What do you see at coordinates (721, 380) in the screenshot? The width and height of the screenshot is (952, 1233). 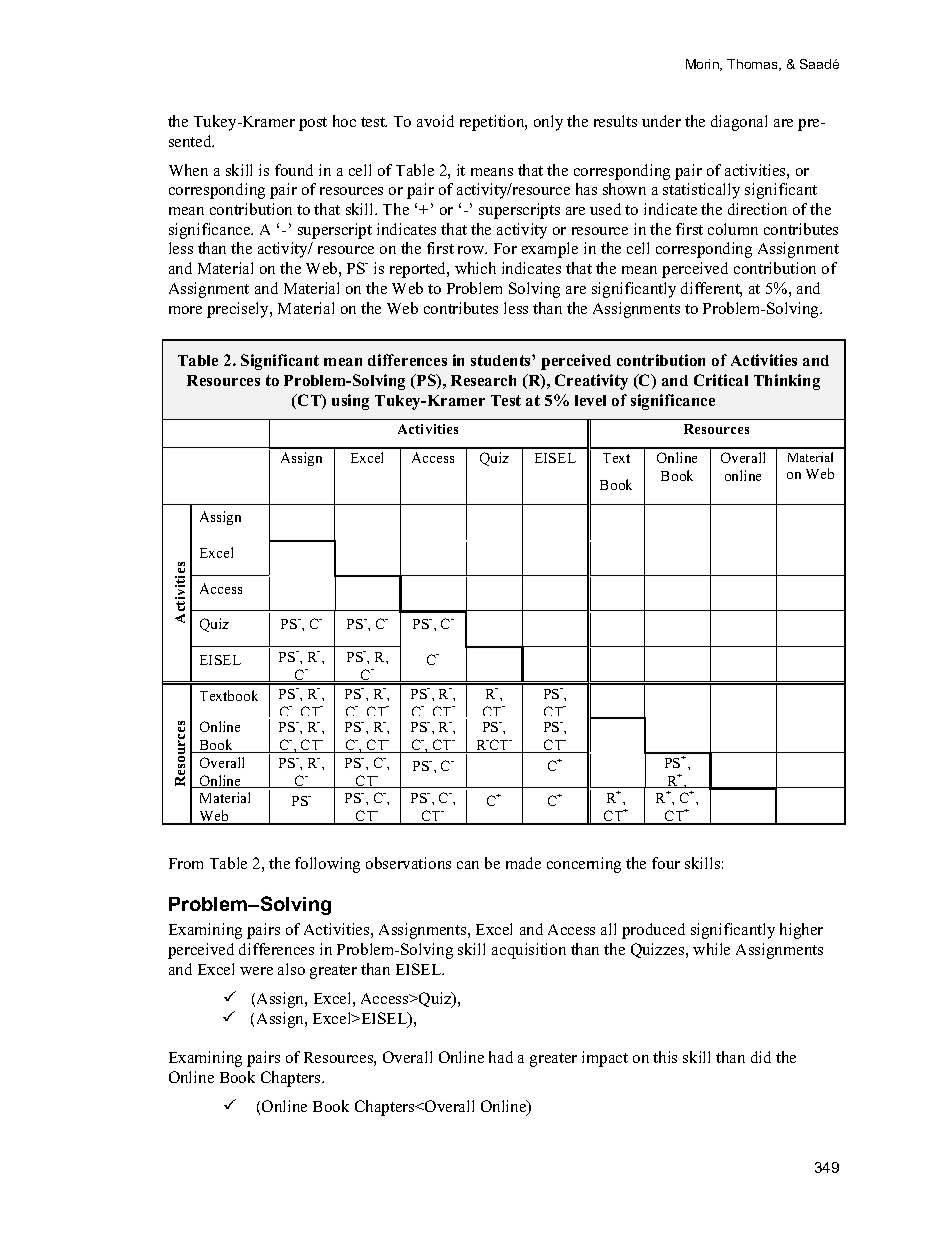 I see `Critical` at bounding box center [721, 380].
